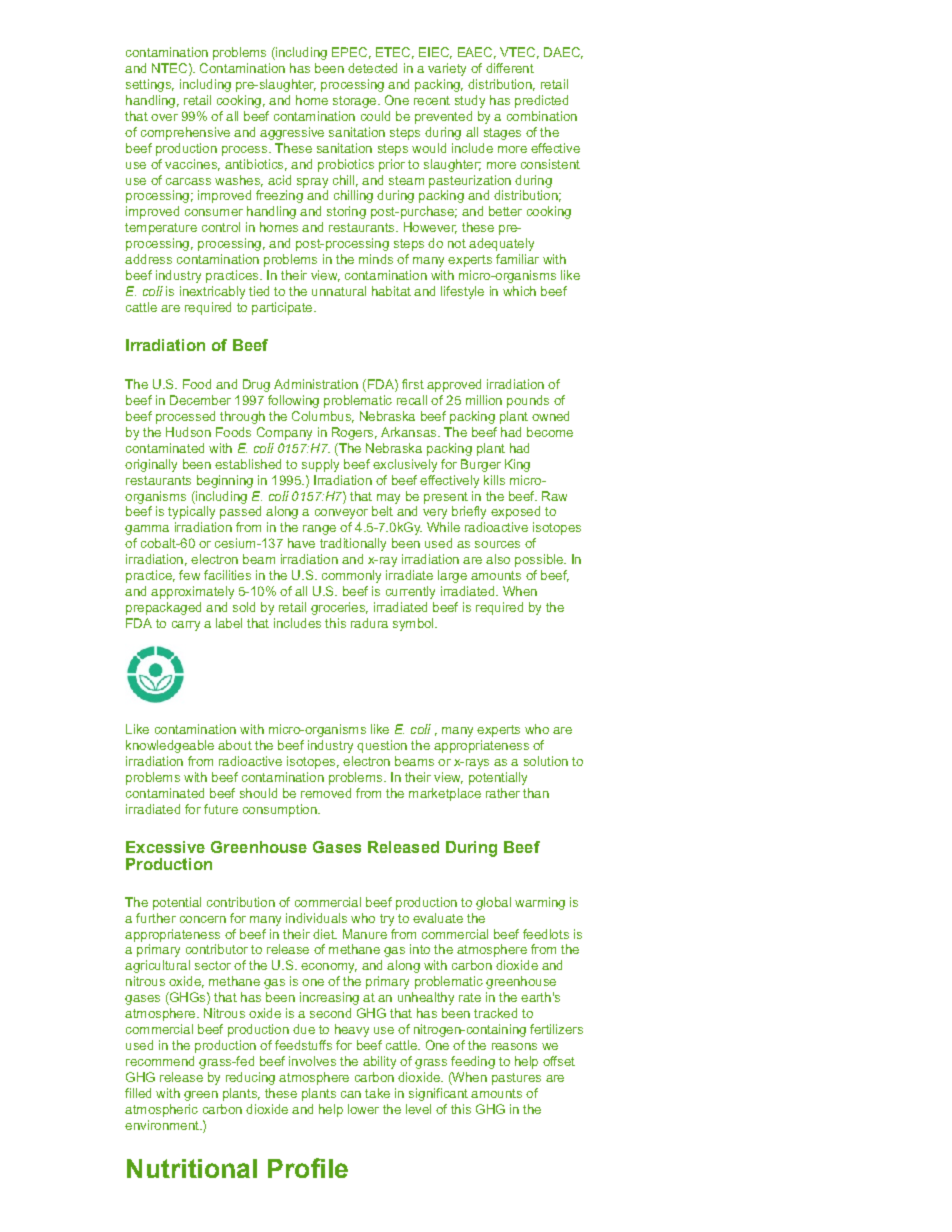 Image resolution: width=952 pixels, height=1232 pixels. Describe the element at coordinates (382, 746) in the document. I see `question` at that location.
